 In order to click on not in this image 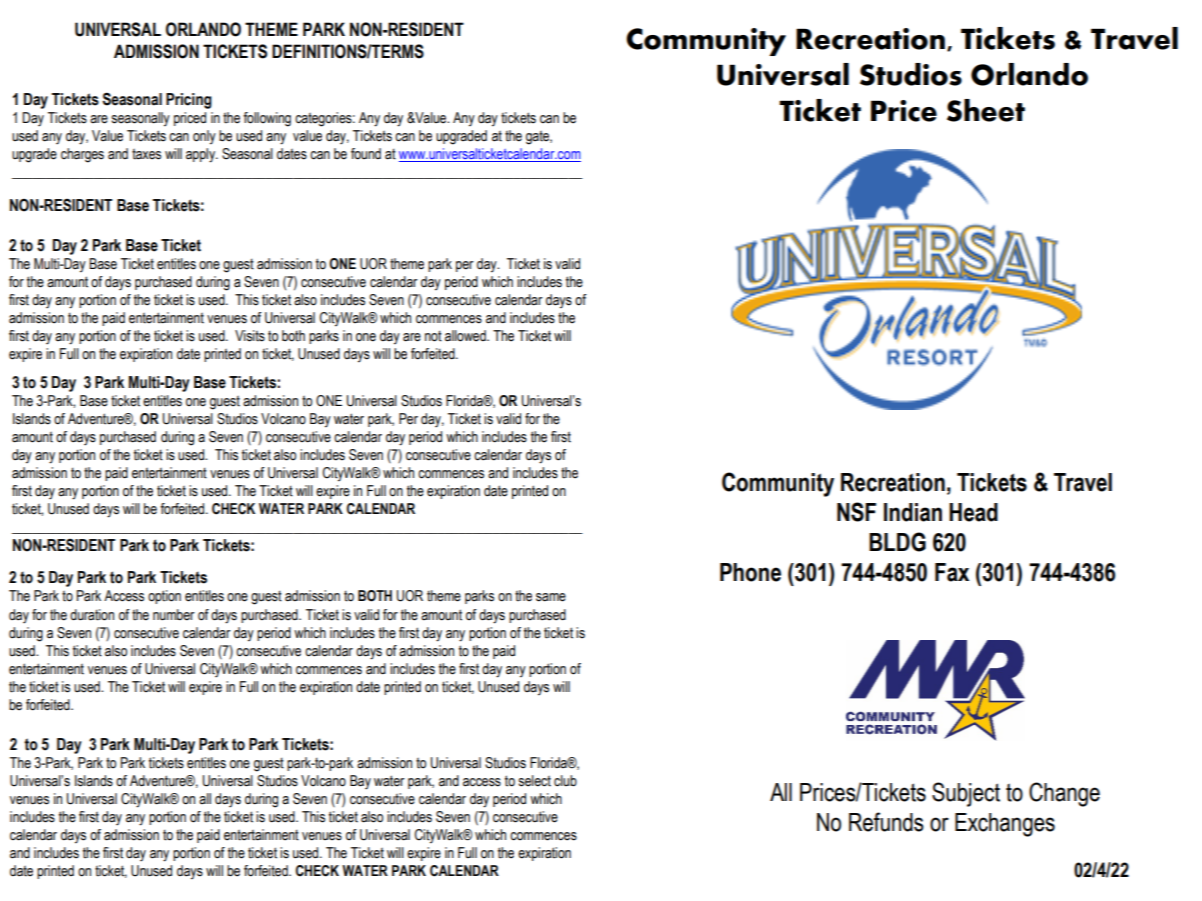, I will do `click(433, 336)`.
